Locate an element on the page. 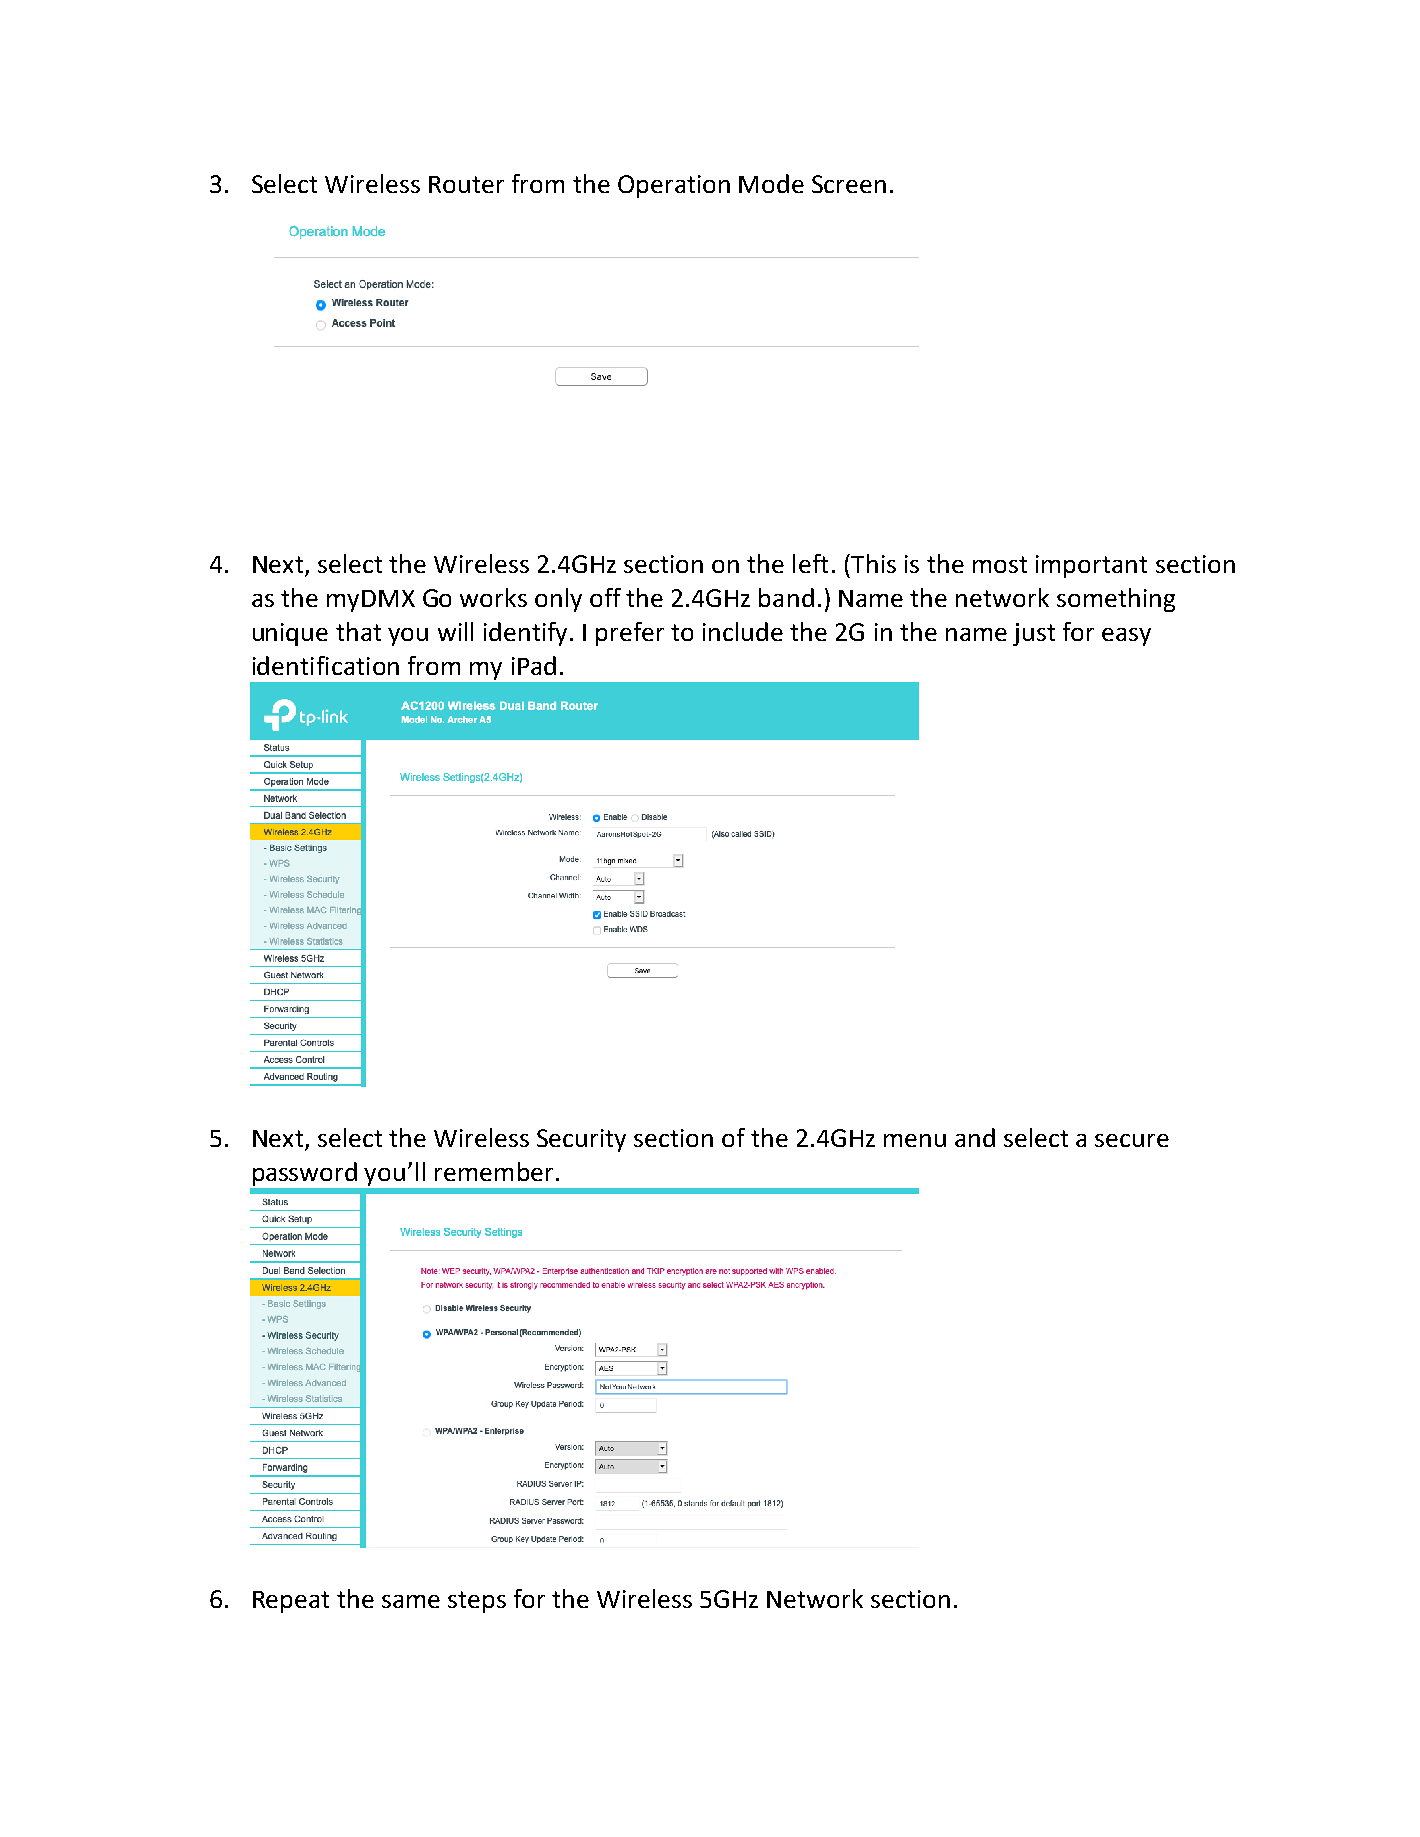 This page has width=1420, height=1837. steps is located at coordinates (477, 1602).
